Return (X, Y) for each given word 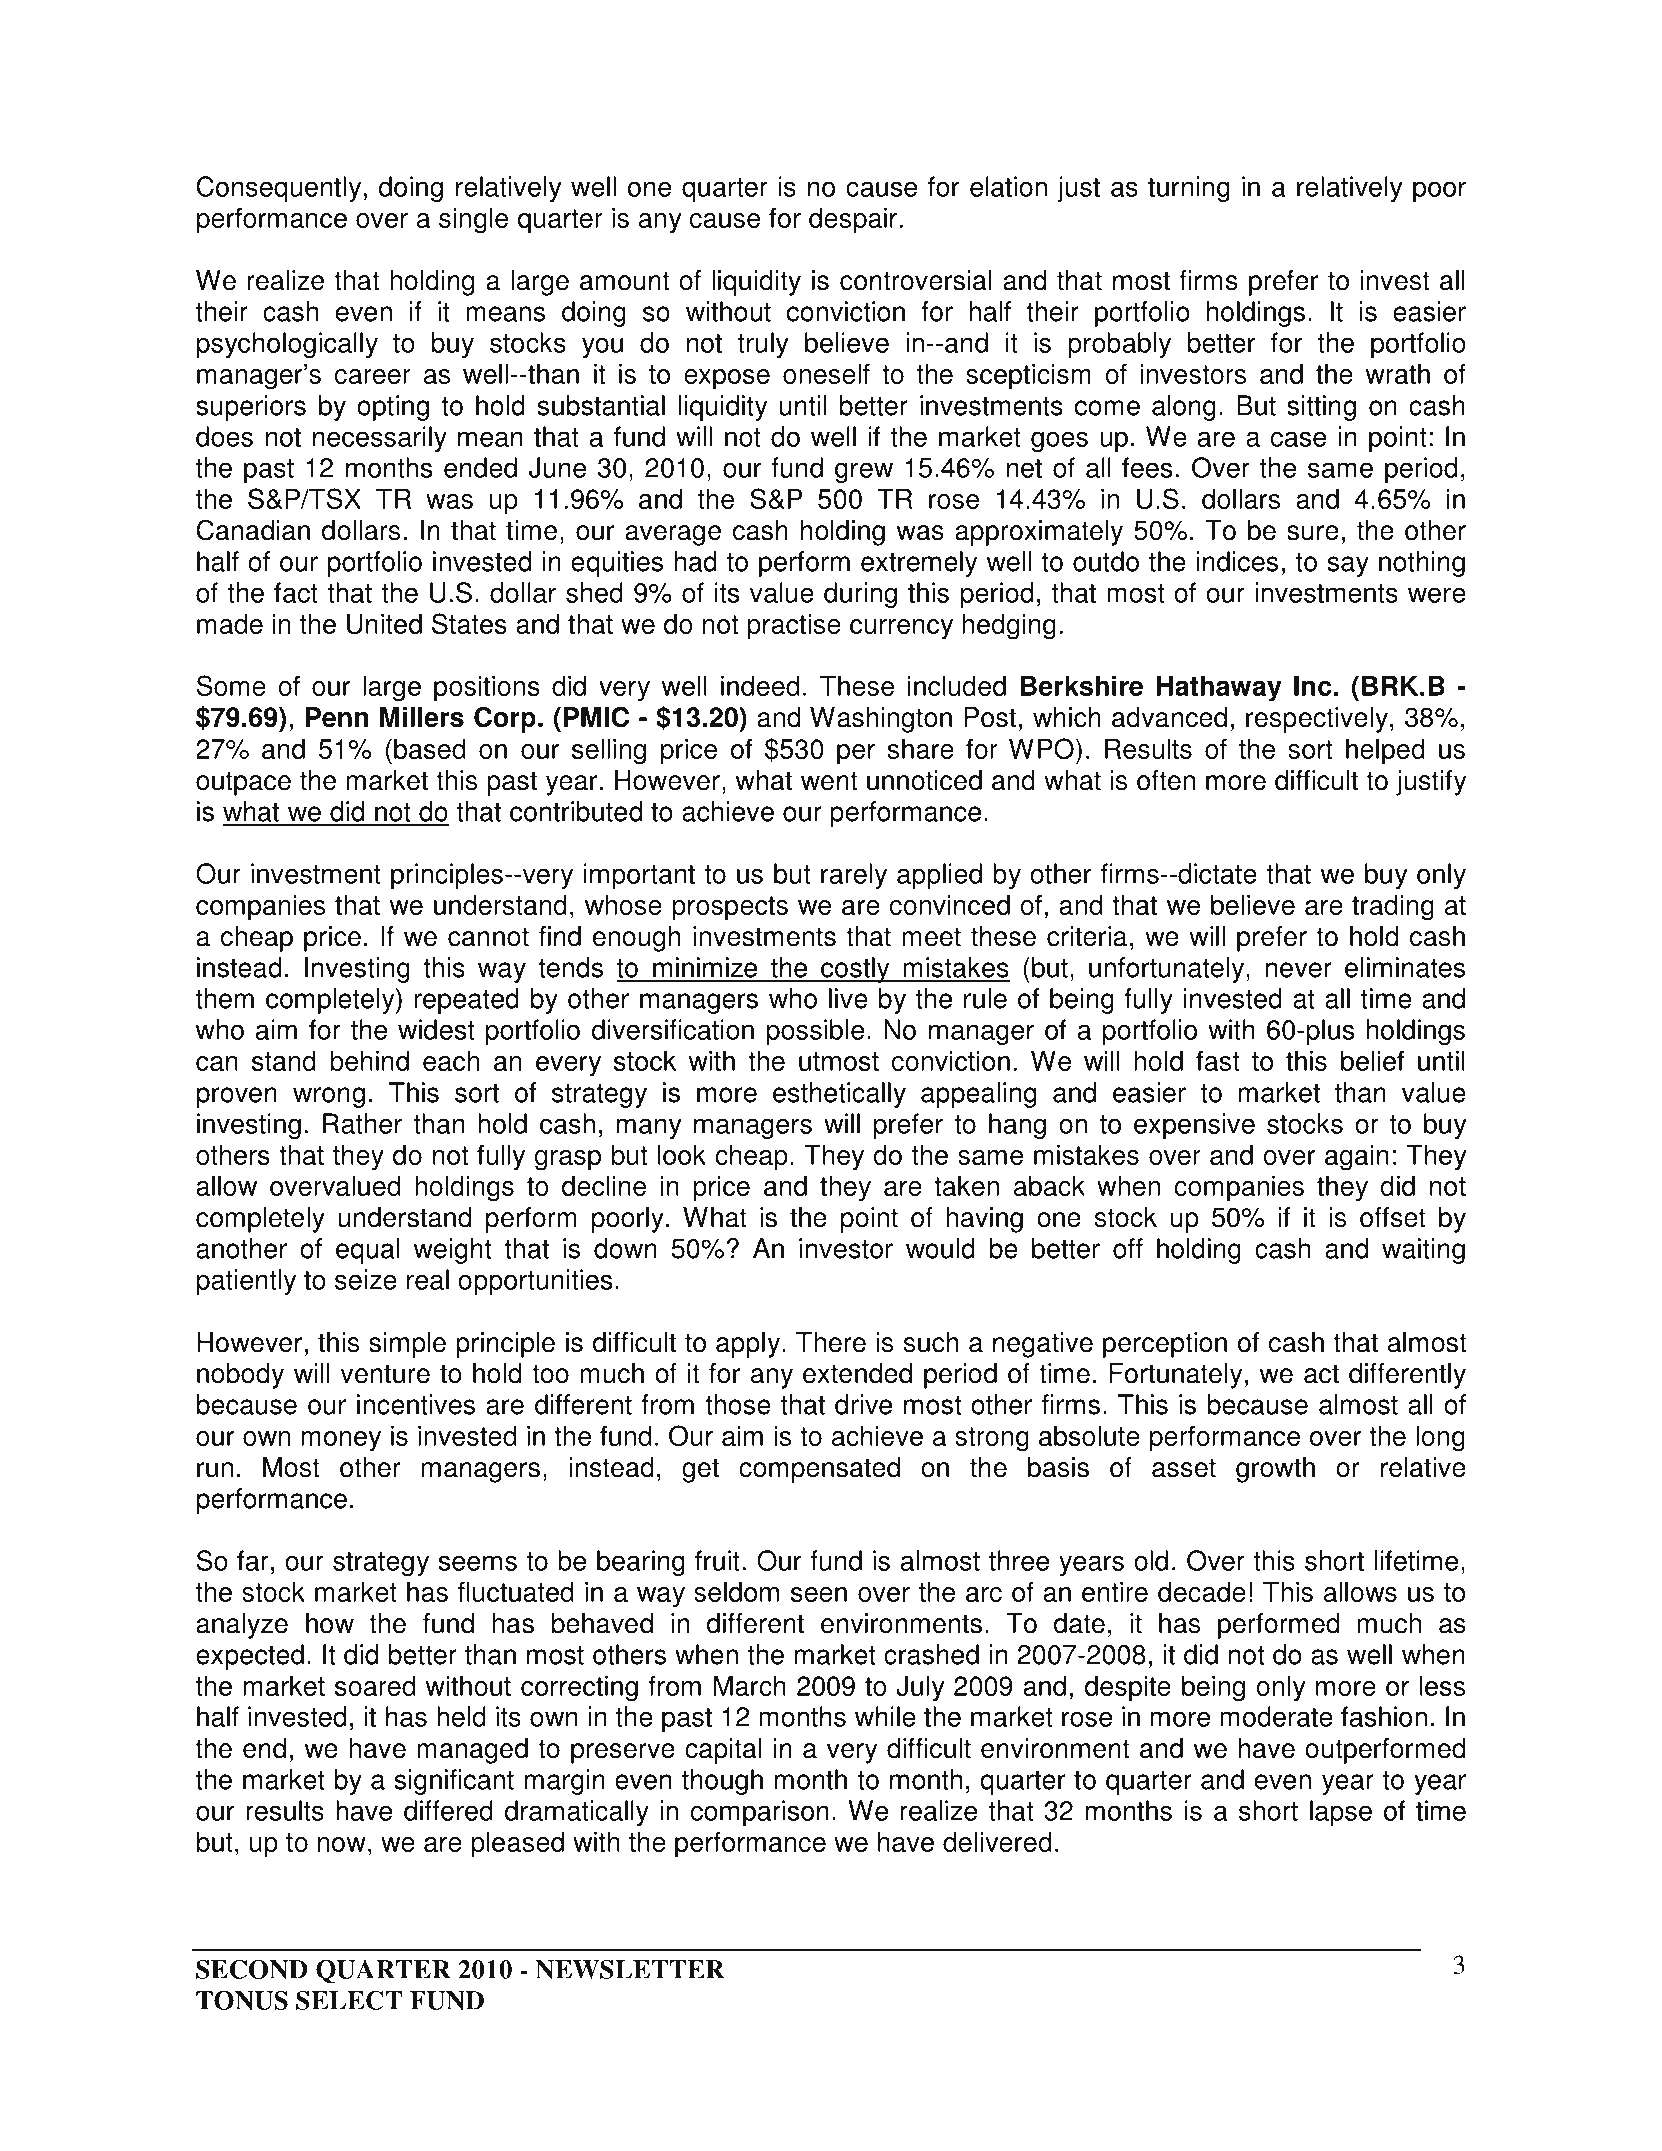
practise (794, 626)
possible (815, 1032)
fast (1218, 1060)
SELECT (349, 2000)
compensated (819, 1470)
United (384, 623)
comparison (760, 1813)
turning (1189, 189)
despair (853, 220)
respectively (1317, 720)
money (341, 1441)
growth (1275, 1470)
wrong (329, 1097)
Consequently (279, 189)
